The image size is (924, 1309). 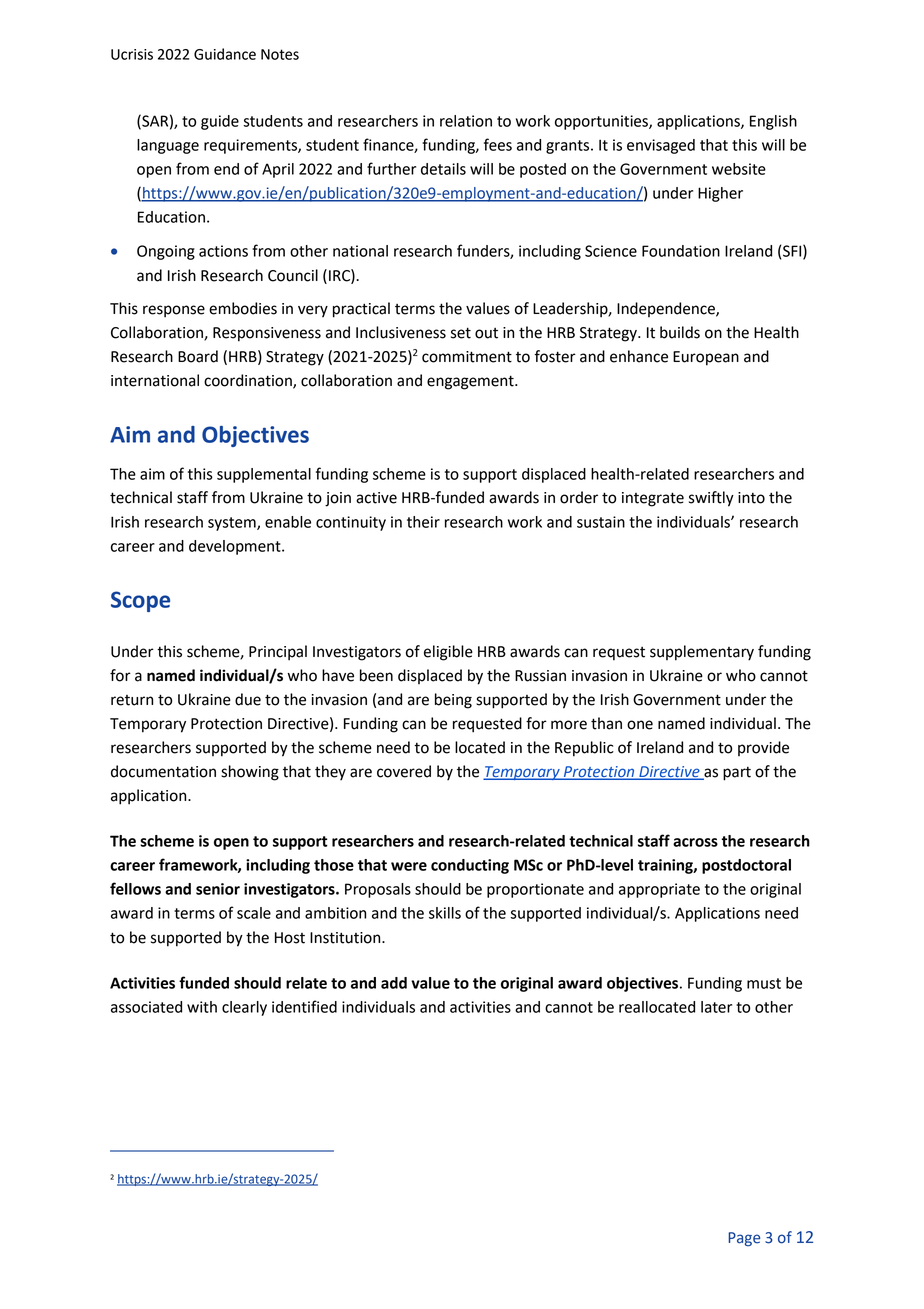 What do you see at coordinates (470, 866) in the screenshot?
I see `conducting` at bounding box center [470, 866].
